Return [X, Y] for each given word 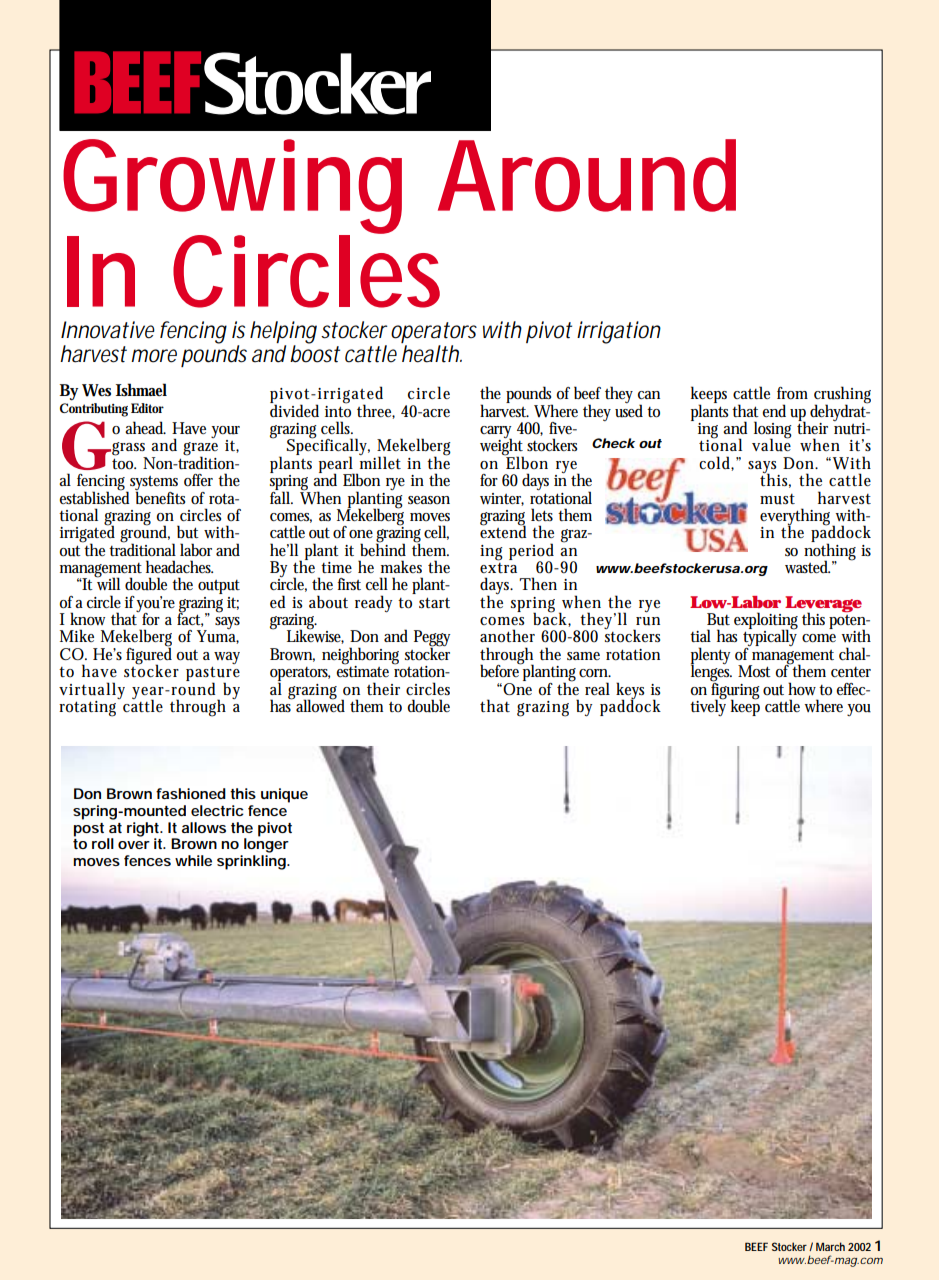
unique [284, 795]
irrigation [619, 332]
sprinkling [252, 861]
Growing [232, 187]
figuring [735, 690]
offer [198, 480]
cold [716, 463]
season [429, 500]
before [501, 670]
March [830, 1246]
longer [266, 844]
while [193, 860]
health [432, 354]
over [134, 845]
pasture [213, 675]
